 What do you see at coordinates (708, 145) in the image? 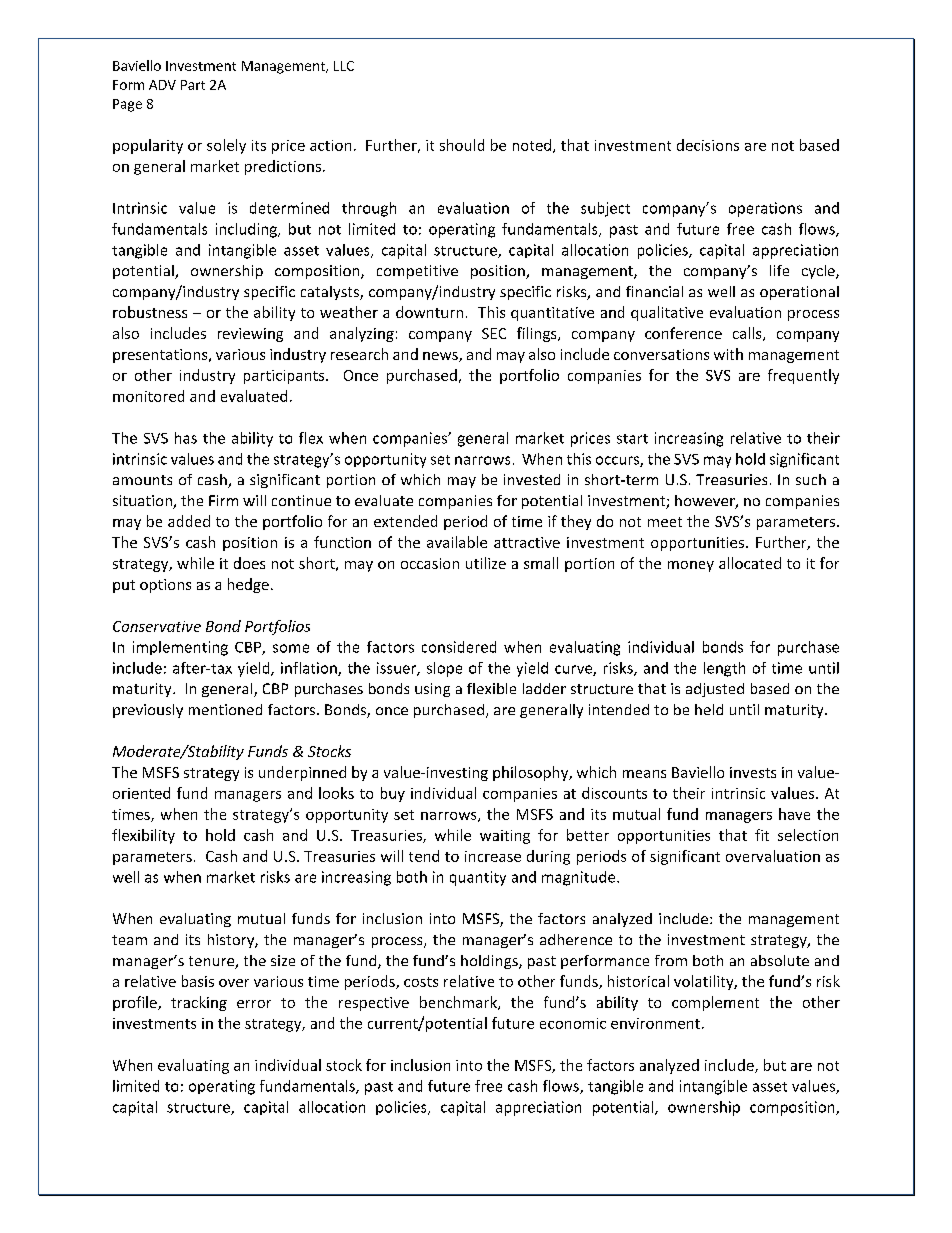
I see `decisions` at bounding box center [708, 145].
